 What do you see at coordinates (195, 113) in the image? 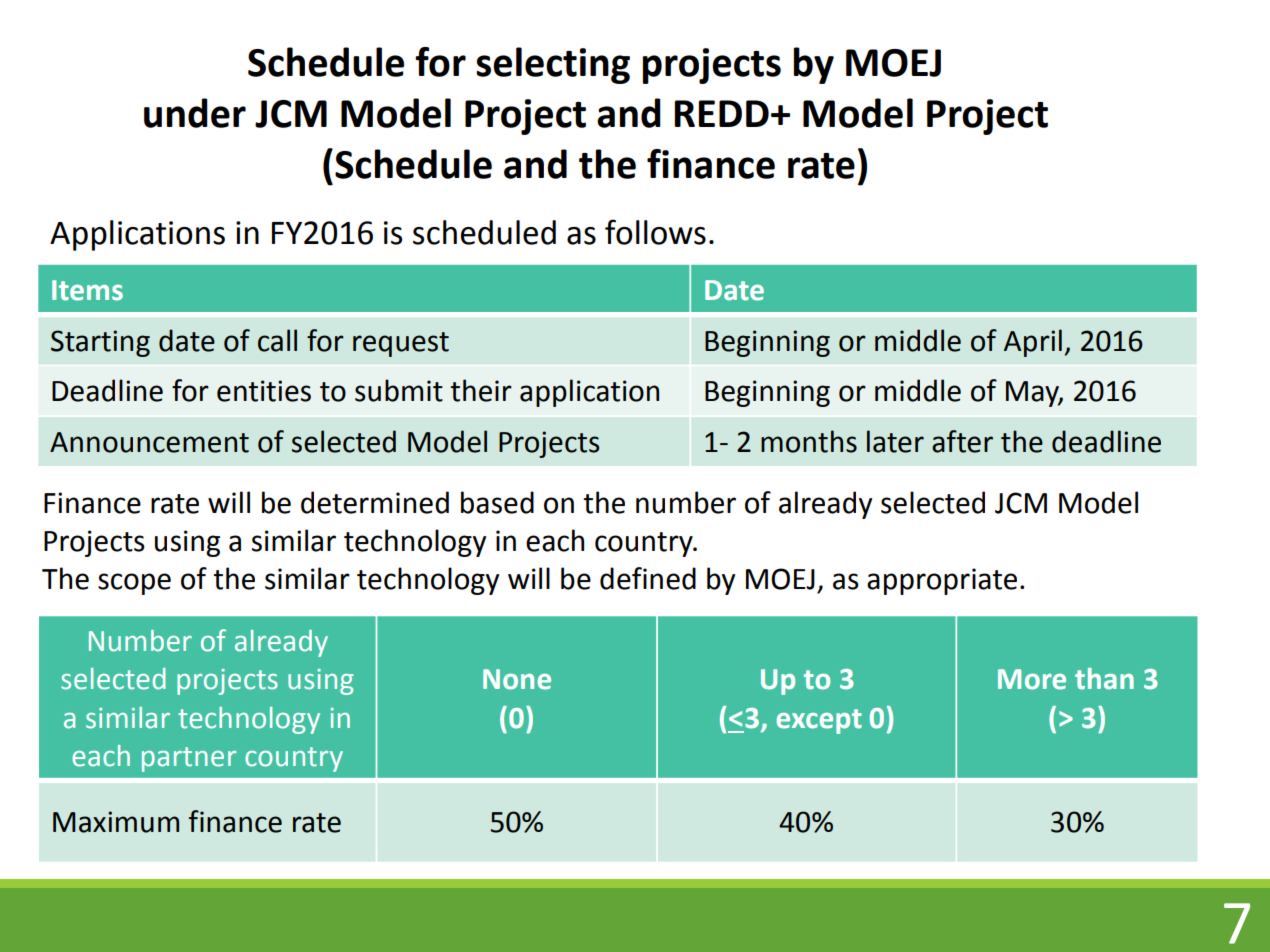
I see `under` at bounding box center [195, 113].
